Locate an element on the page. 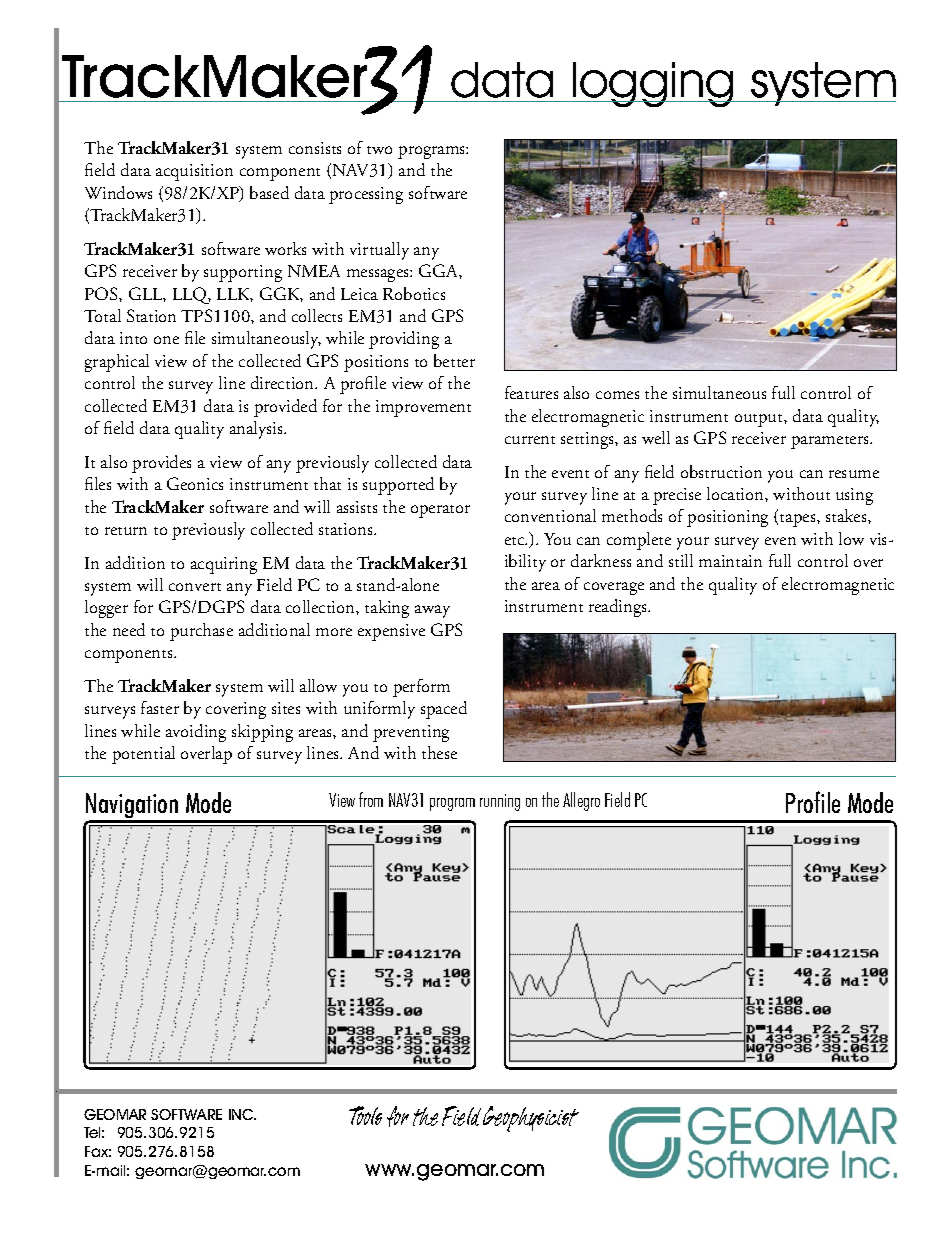 The width and height of the image is (952, 1233). logging is located at coordinates (653, 84).
